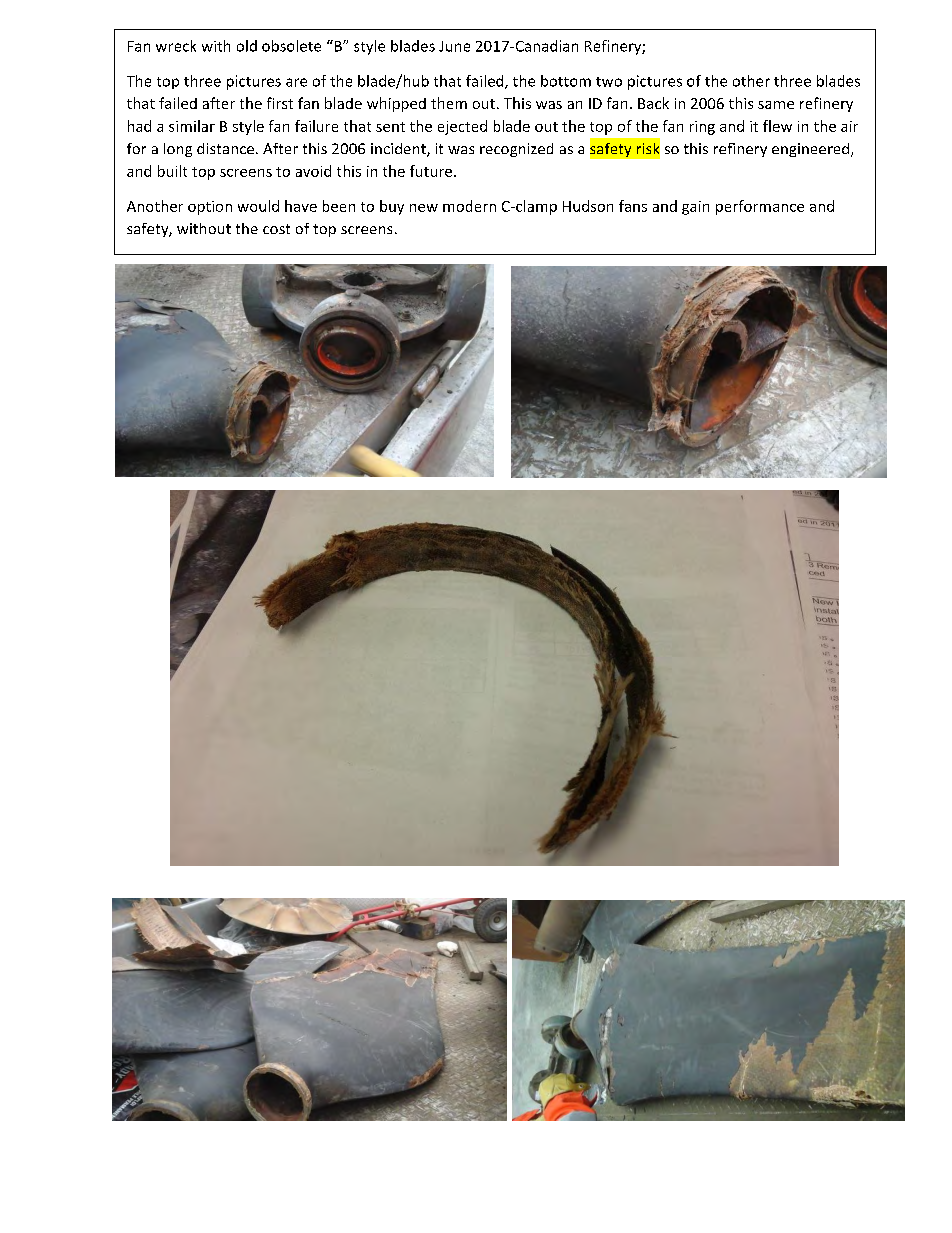  I want to click on old, so click(247, 46).
